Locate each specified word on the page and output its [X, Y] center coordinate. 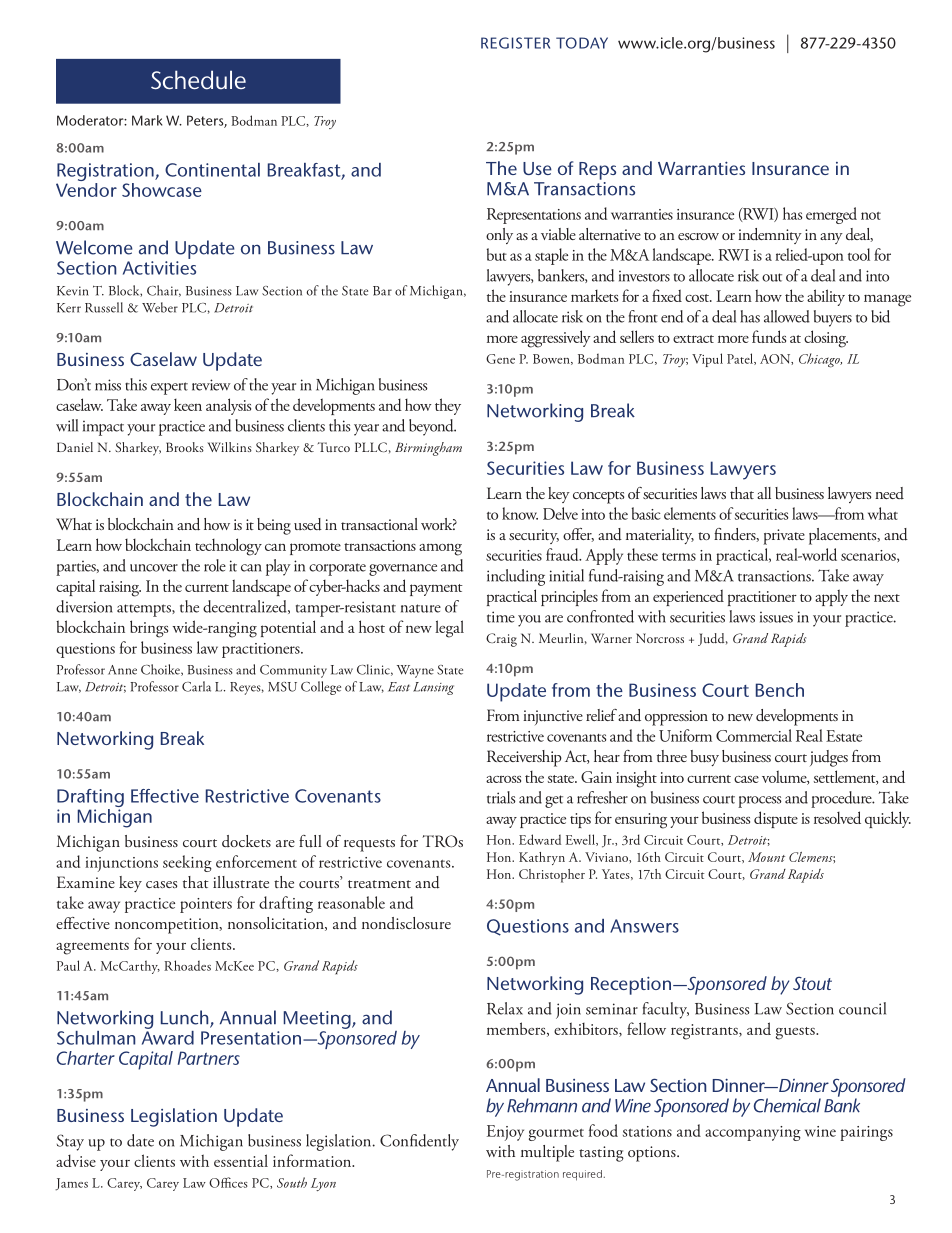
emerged [831, 215]
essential [241, 1160]
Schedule [198, 80]
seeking [187, 863]
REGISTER [515, 43]
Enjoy [505, 1133]
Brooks [185, 447]
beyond [432, 427]
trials [501, 797]
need [889, 493]
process [759, 802]
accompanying [753, 1133]
